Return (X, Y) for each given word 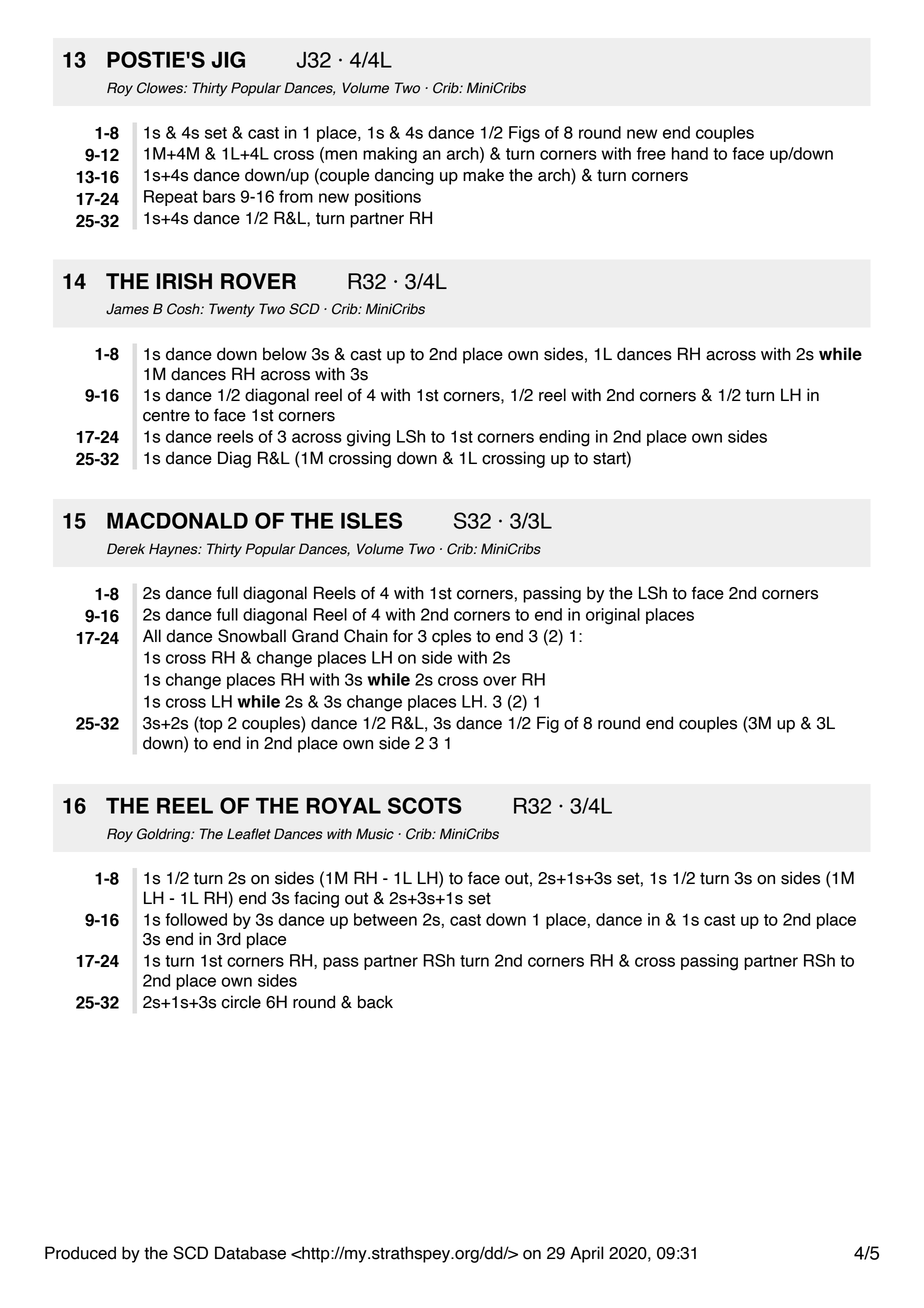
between (385, 919)
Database (250, 1253)
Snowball (252, 636)
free (651, 153)
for (403, 636)
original (613, 616)
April (587, 1254)
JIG (228, 59)
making (390, 155)
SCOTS (425, 805)
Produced (80, 1253)
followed (196, 919)
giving (368, 438)
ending (564, 438)
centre (166, 415)
